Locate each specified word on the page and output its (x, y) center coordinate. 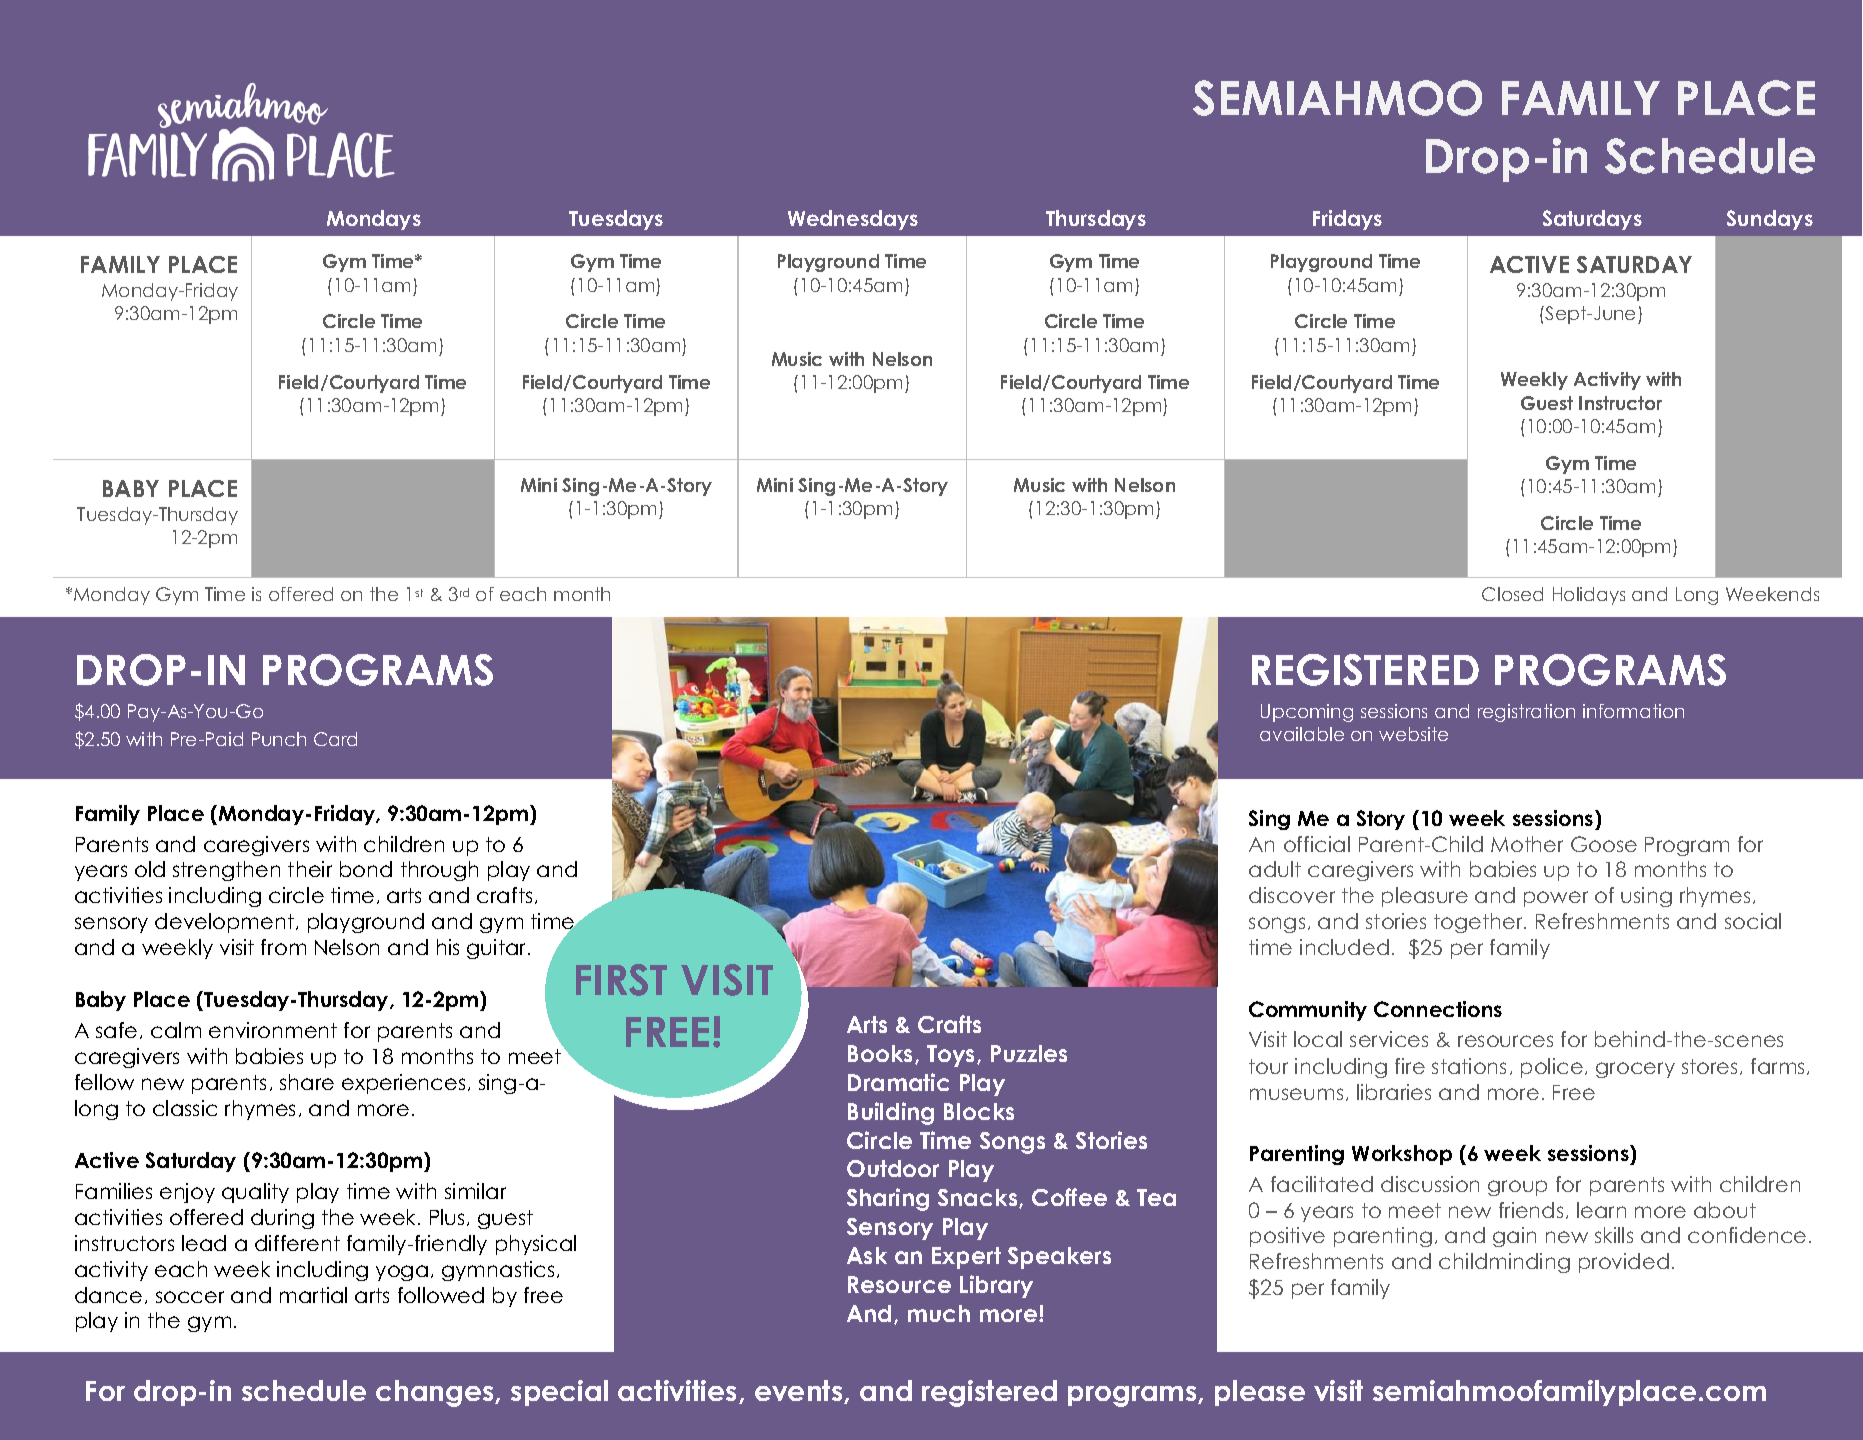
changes (436, 1393)
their (310, 869)
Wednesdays (853, 220)
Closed (1512, 594)
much (939, 1313)
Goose (1604, 844)
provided (1624, 1263)
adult (1275, 869)
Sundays (1770, 220)
